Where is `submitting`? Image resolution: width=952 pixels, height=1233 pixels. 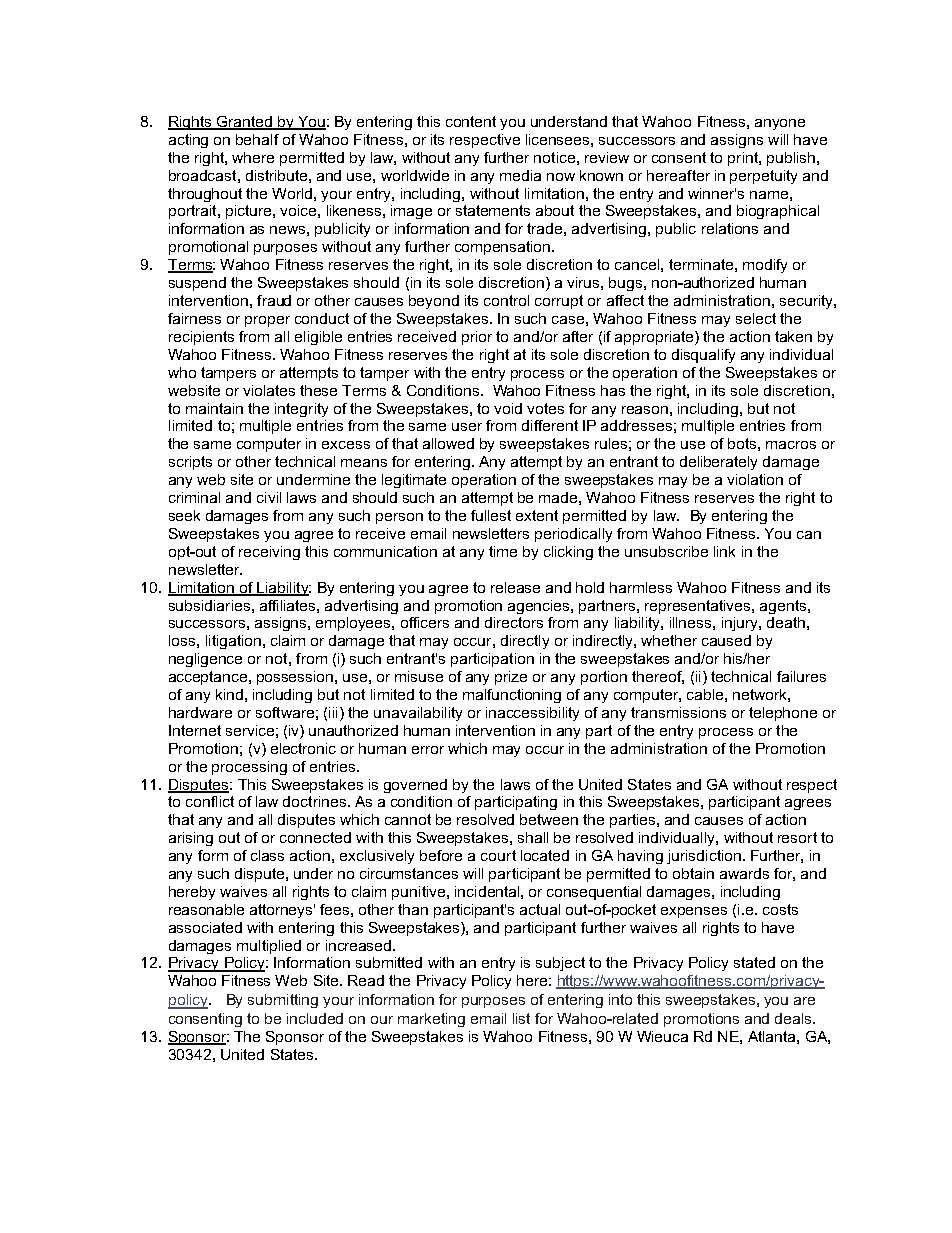 submitting is located at coordinates (283, 1001).
